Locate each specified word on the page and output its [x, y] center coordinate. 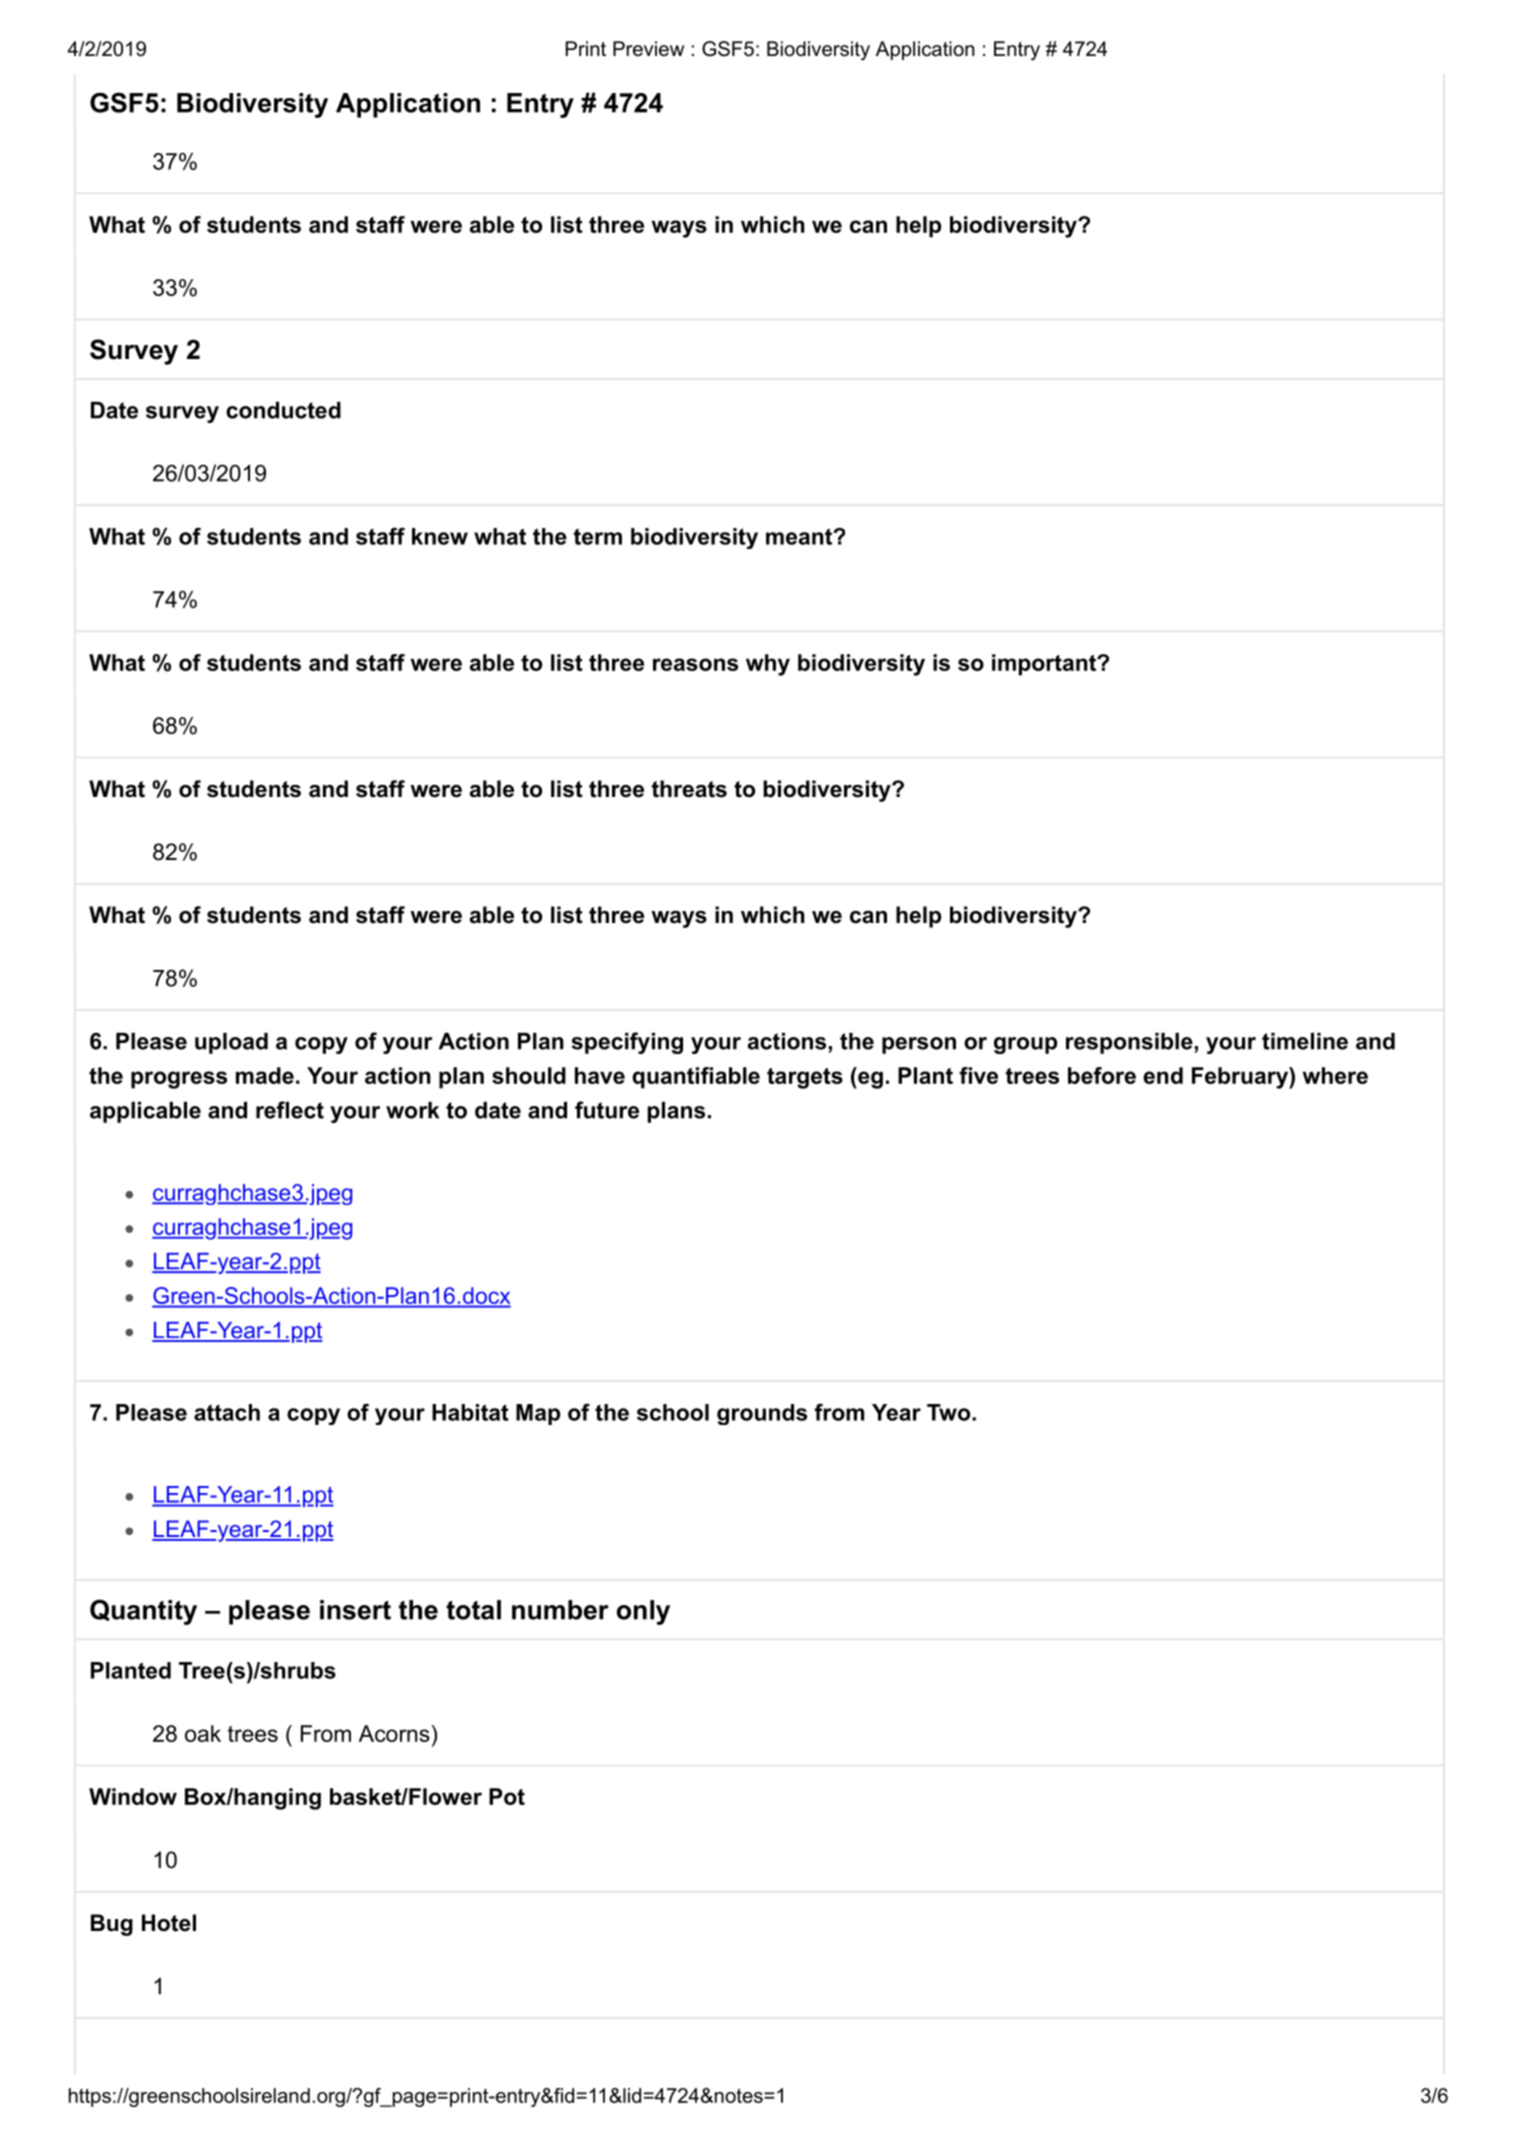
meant [799, 536]
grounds [762, 1414]
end [1163, 1075]
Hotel [169, 1923]
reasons [695, 664]
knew [440, 536]
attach [227, 1412]
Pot [507, 1796]
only [643, 1612]
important [1045, 665]
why [768, 665]
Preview [648, 49]
